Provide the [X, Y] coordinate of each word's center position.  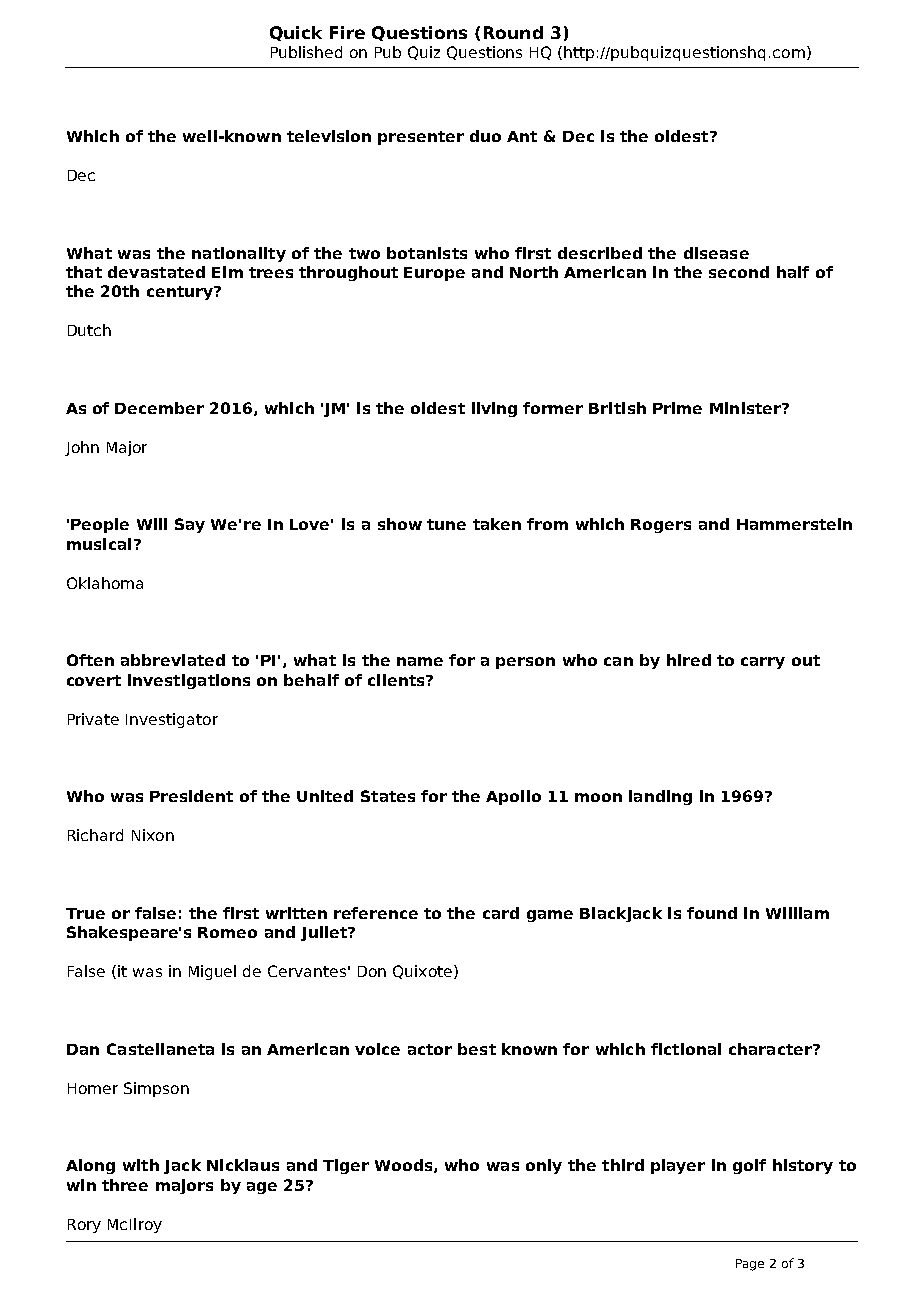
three [125, 1185]
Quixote [422, 972]
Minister [746, 408]
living [494, 409]
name [420, 661]
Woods [405, 1166]
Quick [296, 33]
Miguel [212, 972]
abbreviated [173, 660]
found [712, 913]
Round [513, 32]
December [159, 408]
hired [689, 660]
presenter [421, 138]
